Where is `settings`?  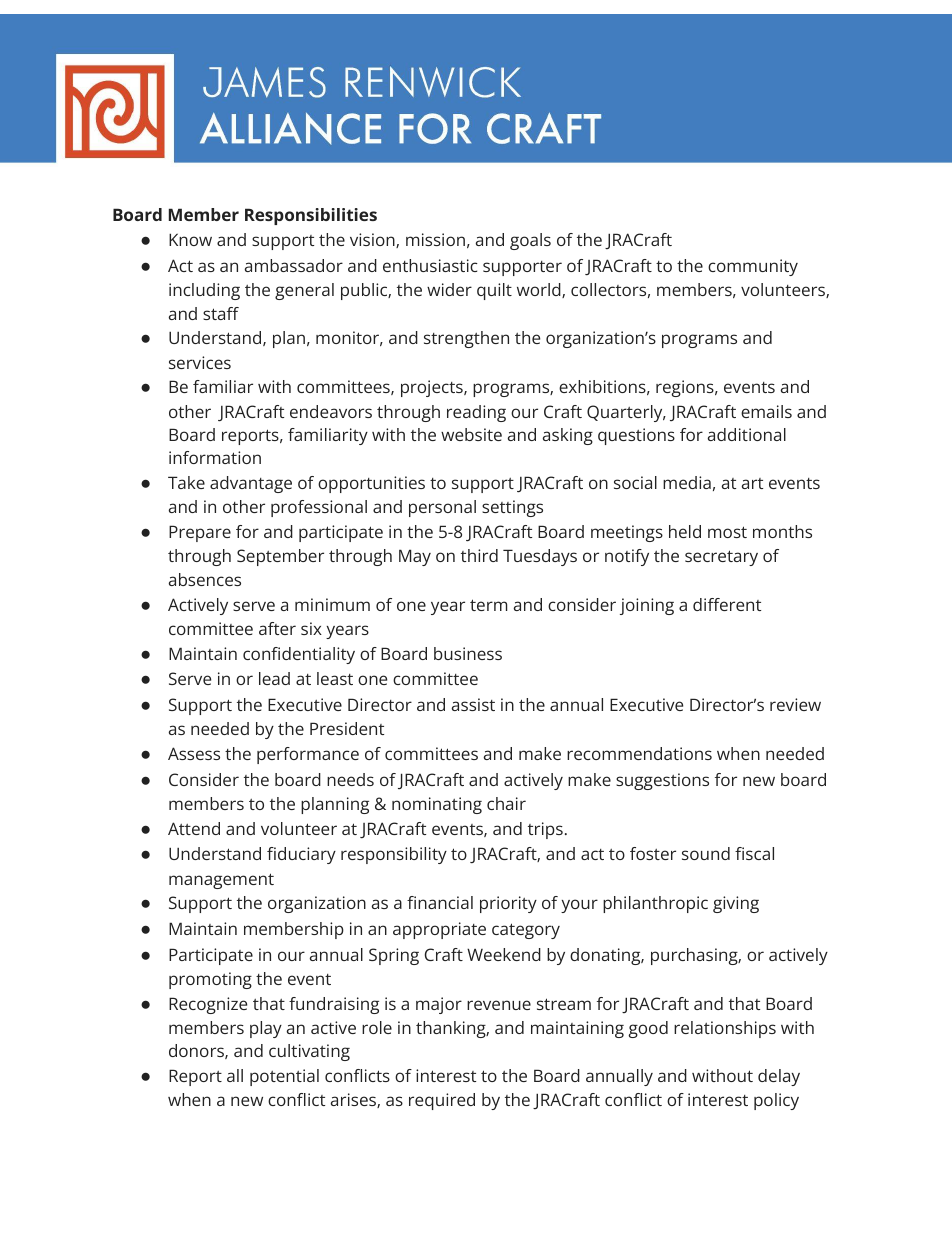
settings is located at coordinates (512, 508).
